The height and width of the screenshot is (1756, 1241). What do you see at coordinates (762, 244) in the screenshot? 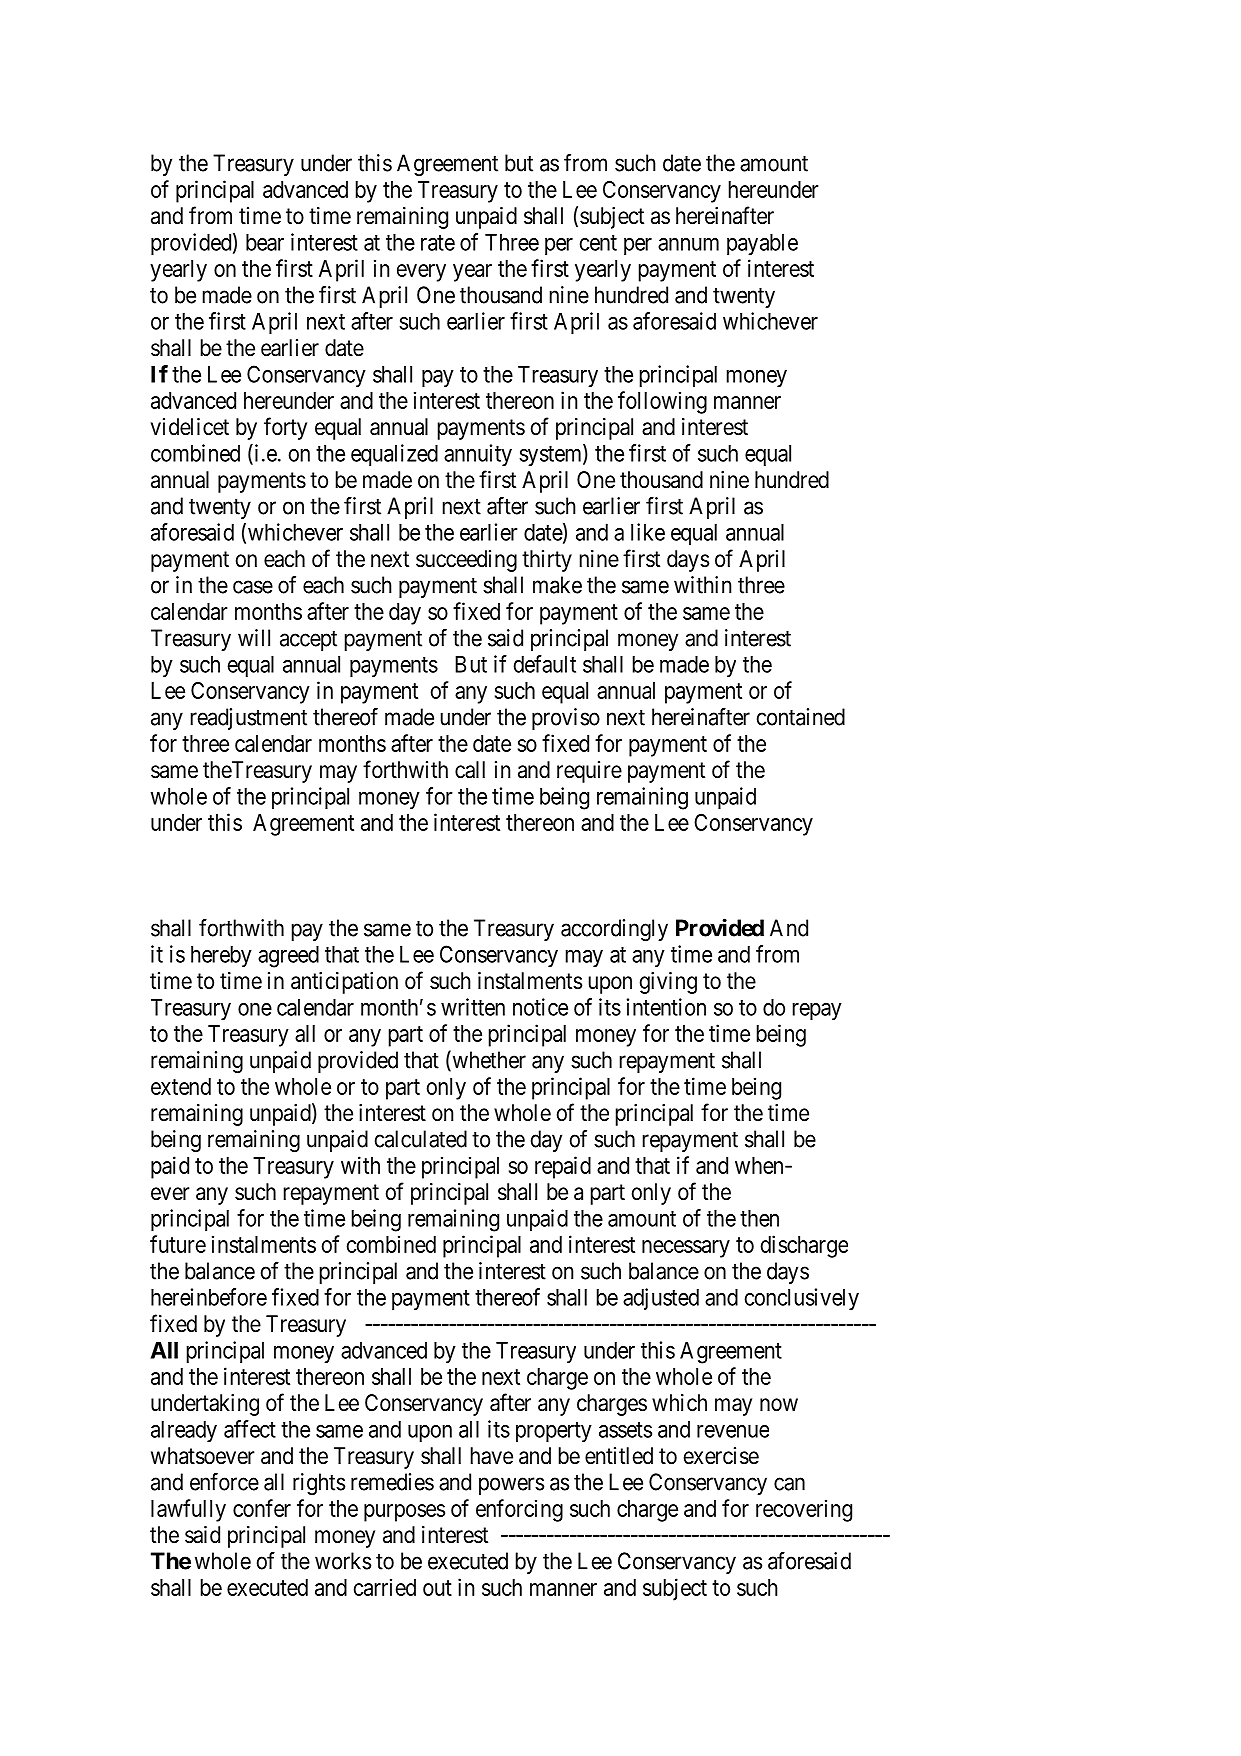
I see `payable` at bounding box center [762, 244].
